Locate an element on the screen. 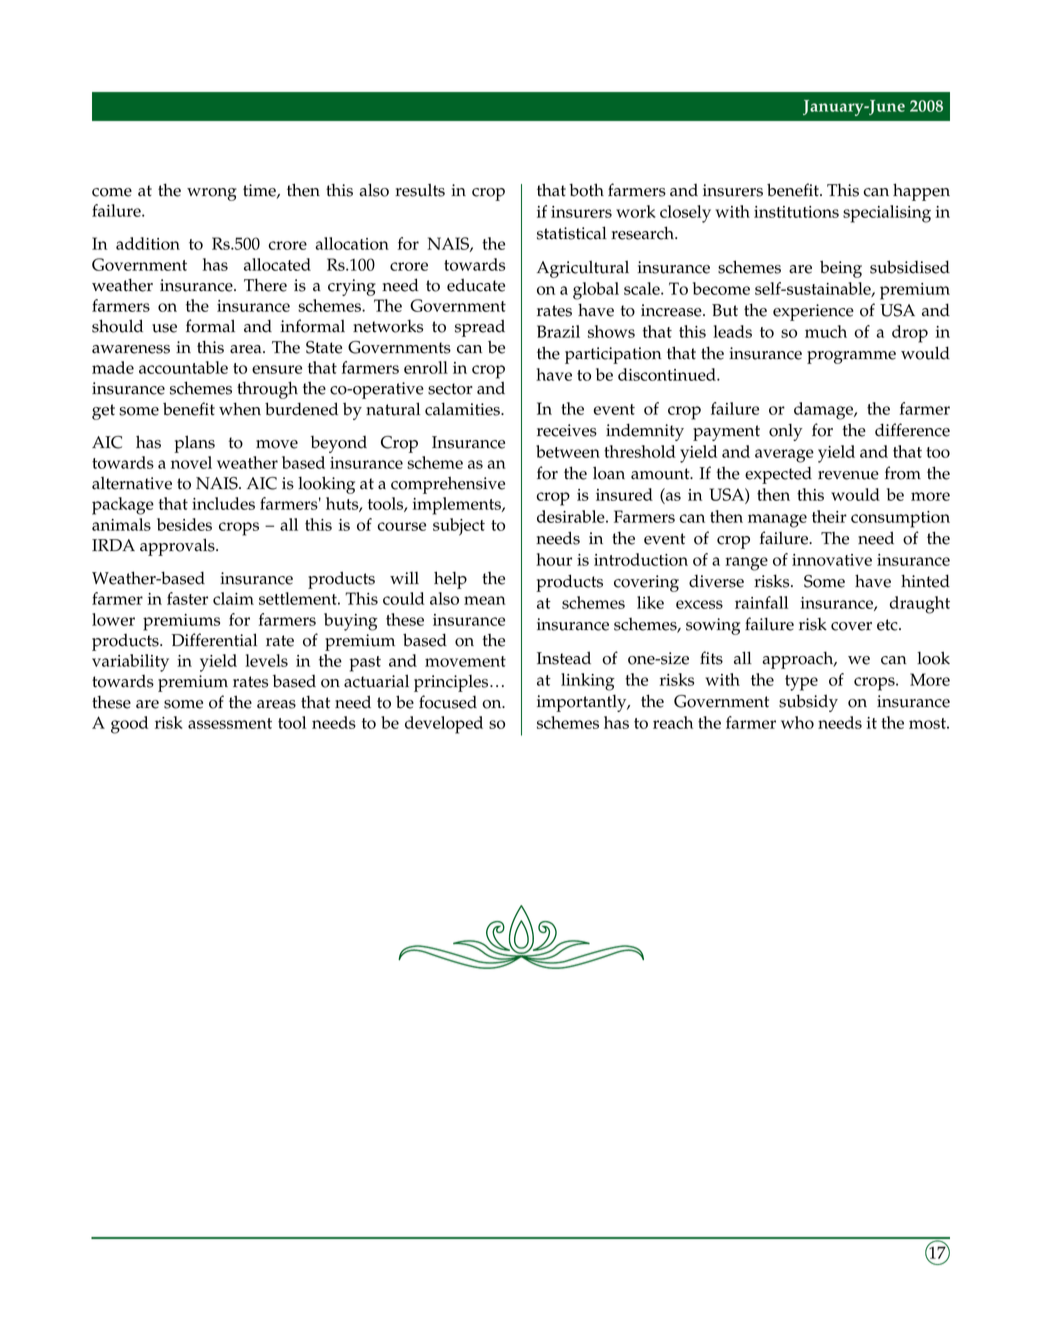 The image size is (1042, 1318). both is located at coordinates (586, 190).
